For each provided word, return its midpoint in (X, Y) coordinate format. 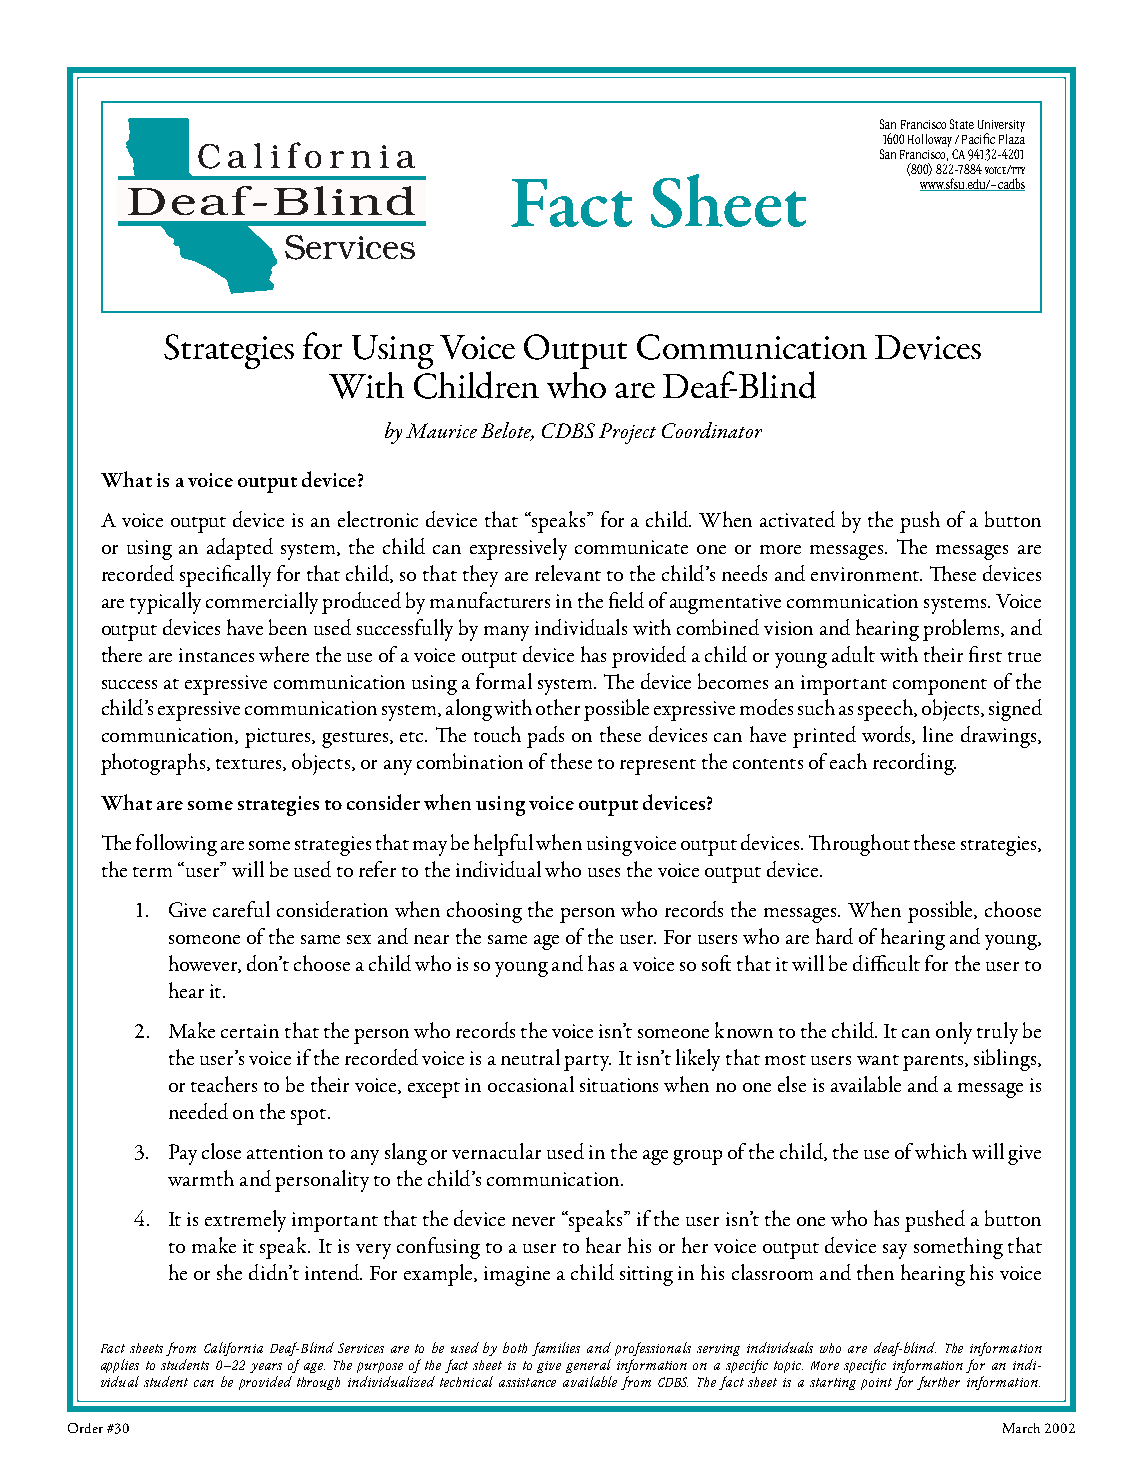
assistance (527, 1382)
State (962, 124)
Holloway (930, 140)
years (266, 1368)
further (938, 1383)
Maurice (441, 430)
